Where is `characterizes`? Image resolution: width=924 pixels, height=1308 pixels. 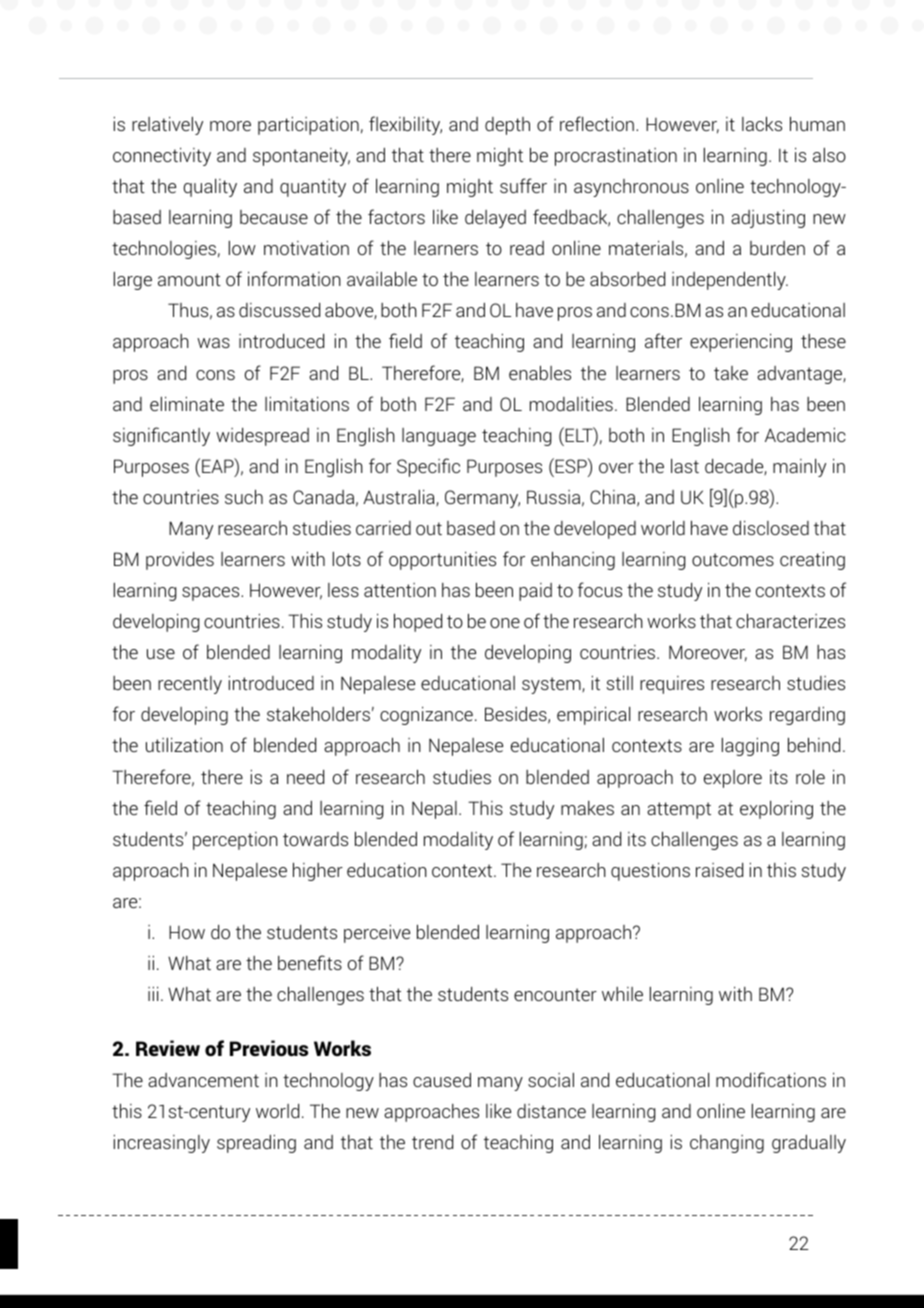 characterizes is located at coordinates (790, 620).
